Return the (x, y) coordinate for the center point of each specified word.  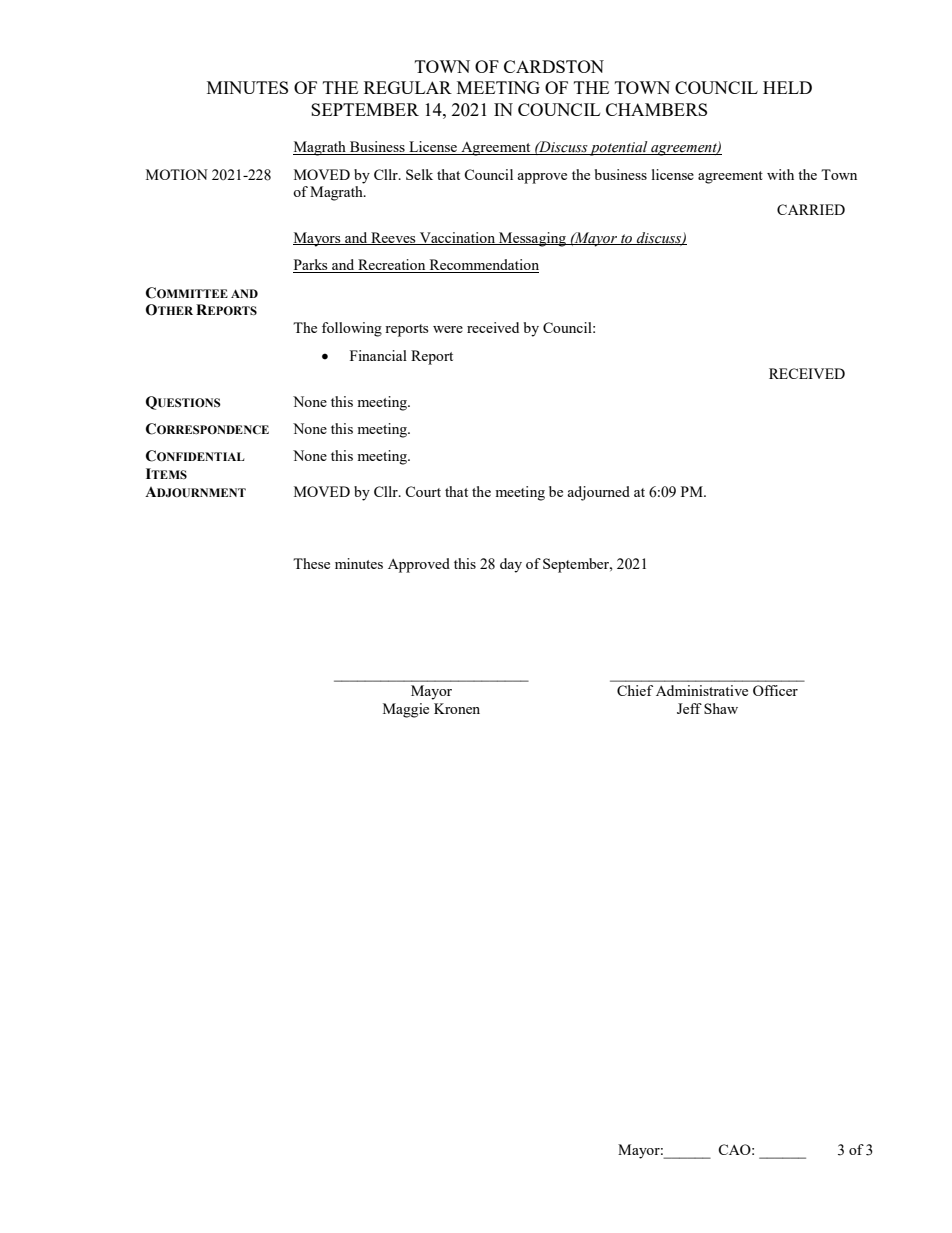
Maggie (406, 710)
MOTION (177, 174)
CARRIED (811, 209)
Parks (311, 266)
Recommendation (483, 266)
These (311, 563)
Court (423, 491)
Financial (378, 355)
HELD (787, 87)
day (511, 565)
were (448, 329)
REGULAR (408, 87)
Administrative (702, 690)
